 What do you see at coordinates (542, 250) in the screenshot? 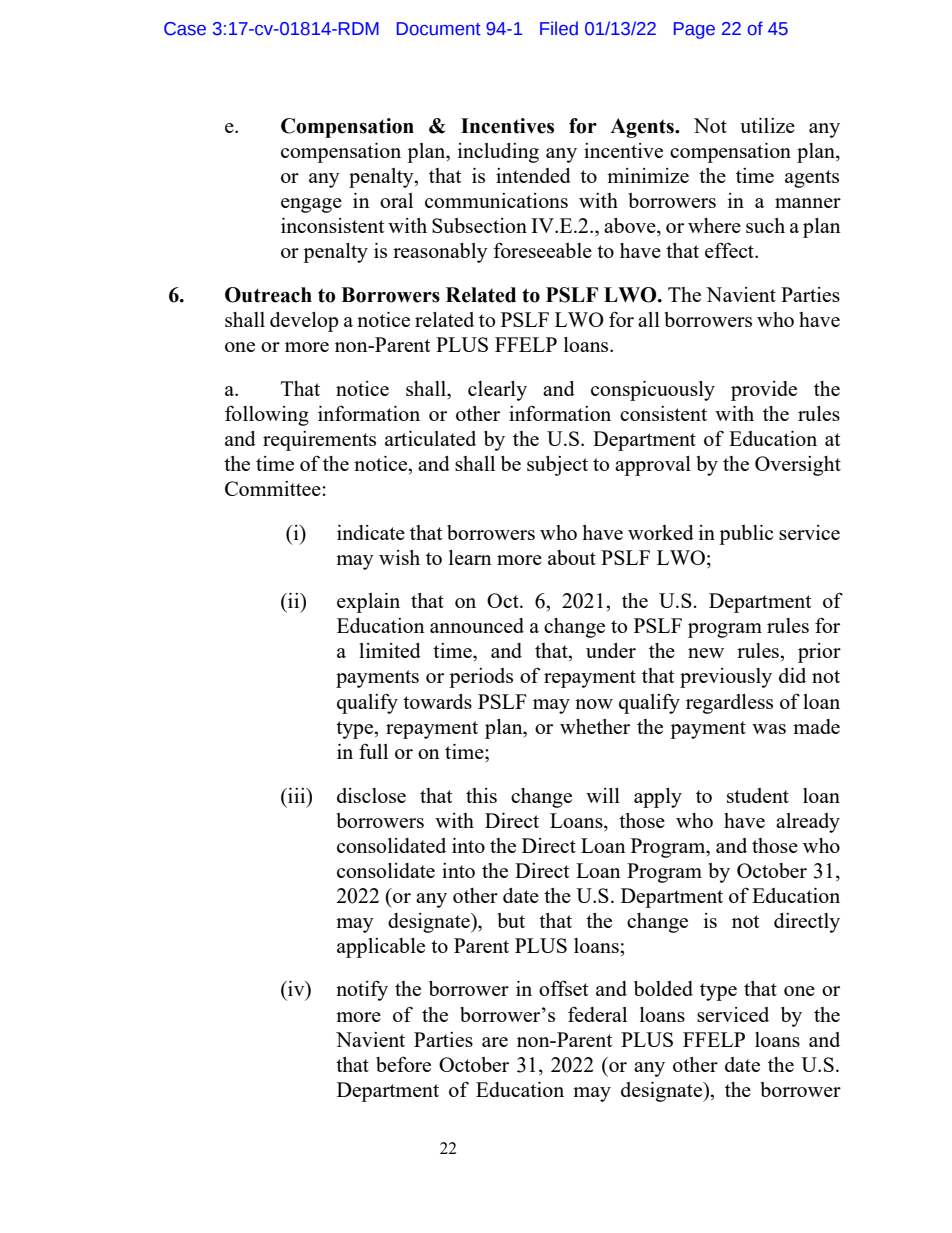
I see `foreseeable` at bounding box center [542, 250].
